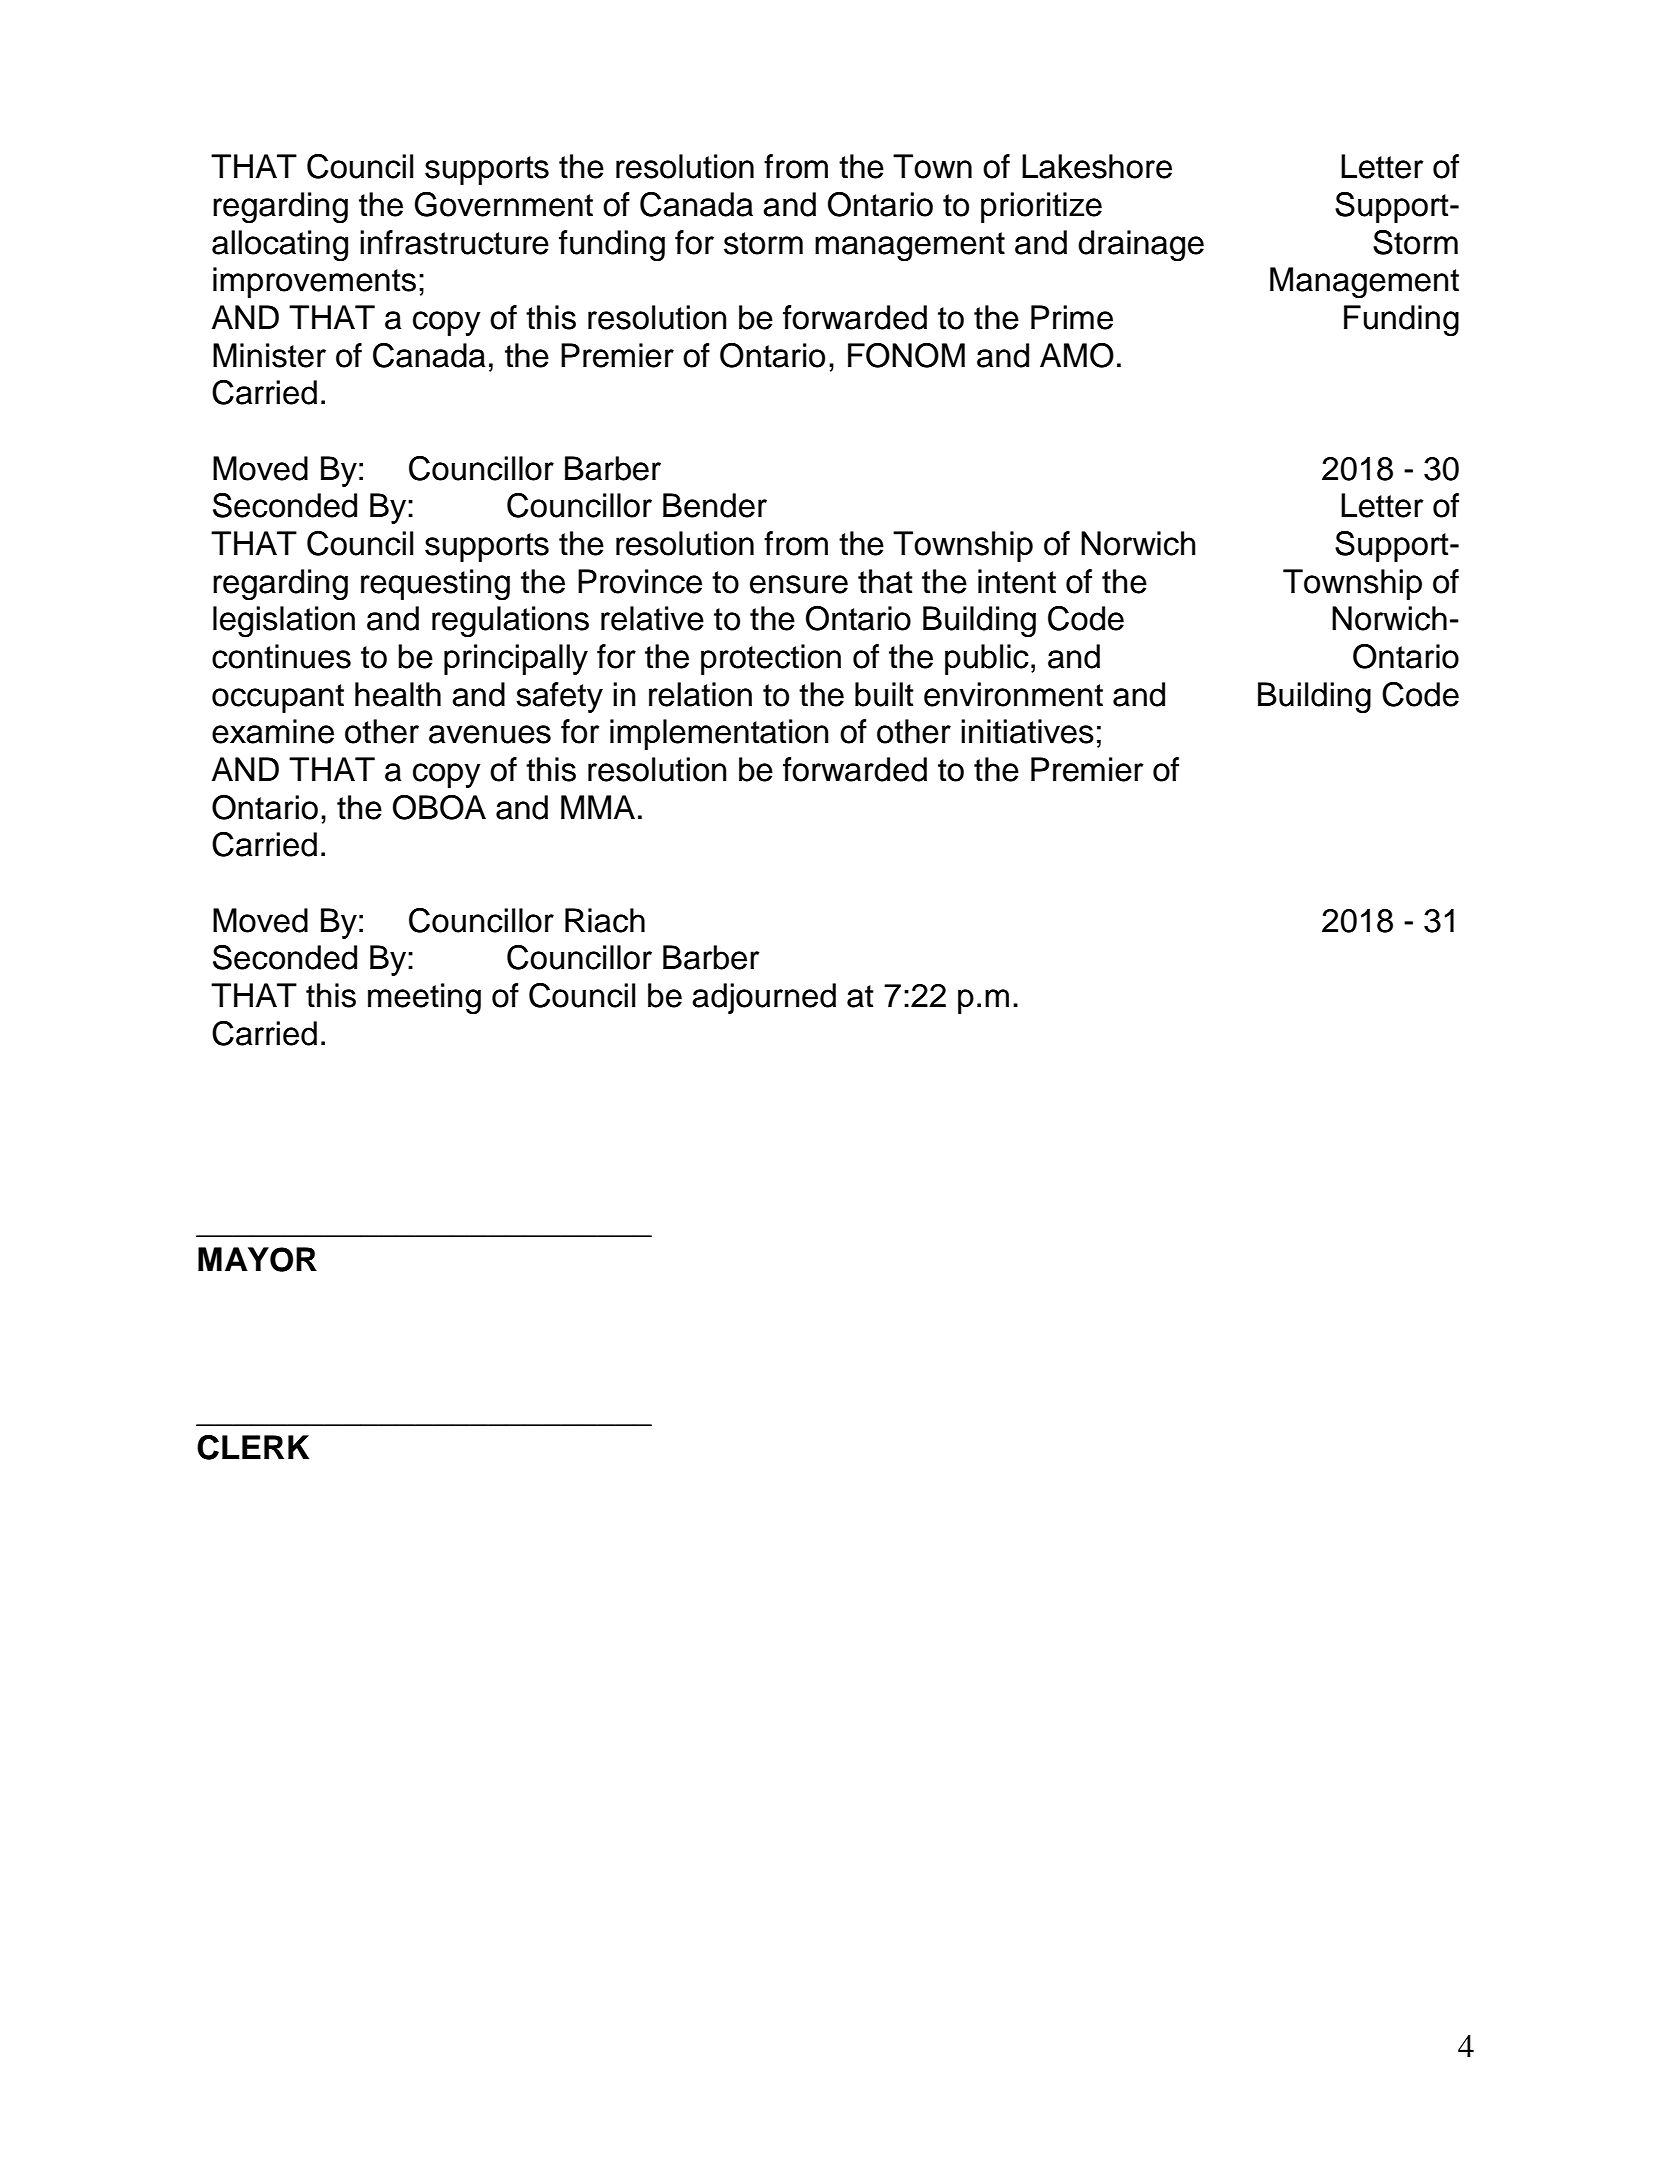 The height and width of the document is (2162, 1671). I want to click on prioritize, so click(1041, 207).
